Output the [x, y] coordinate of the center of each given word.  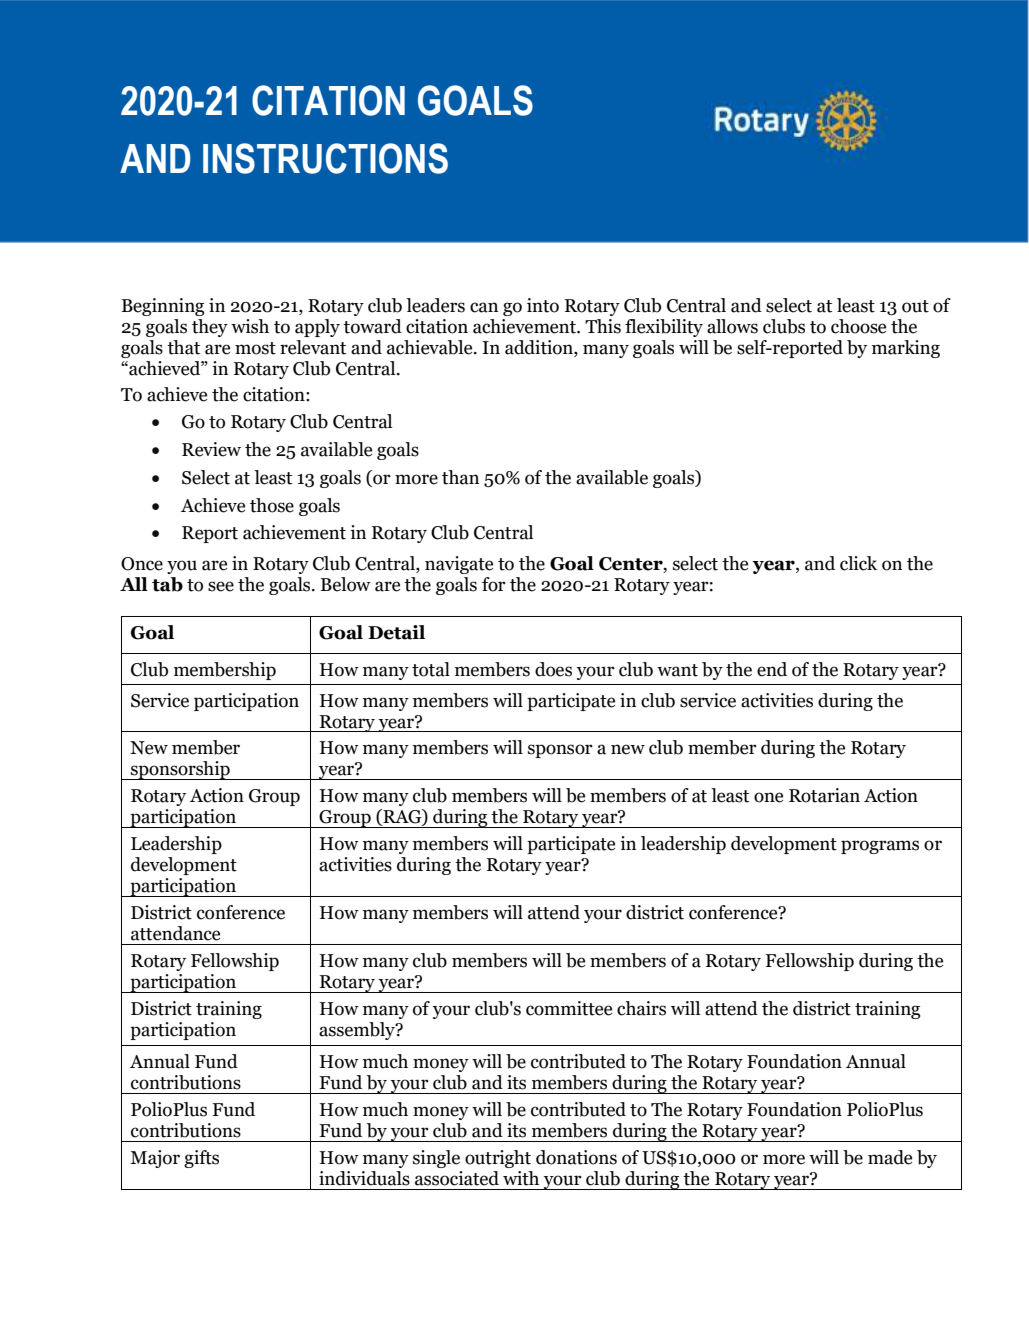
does [553, 669]
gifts [201, 1159]
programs [880, 847]
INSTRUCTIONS [325, 158]
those [272, 505]
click [858, 563]
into [543, 305]
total [431, 669]
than [460, 477]
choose [858, 326]
